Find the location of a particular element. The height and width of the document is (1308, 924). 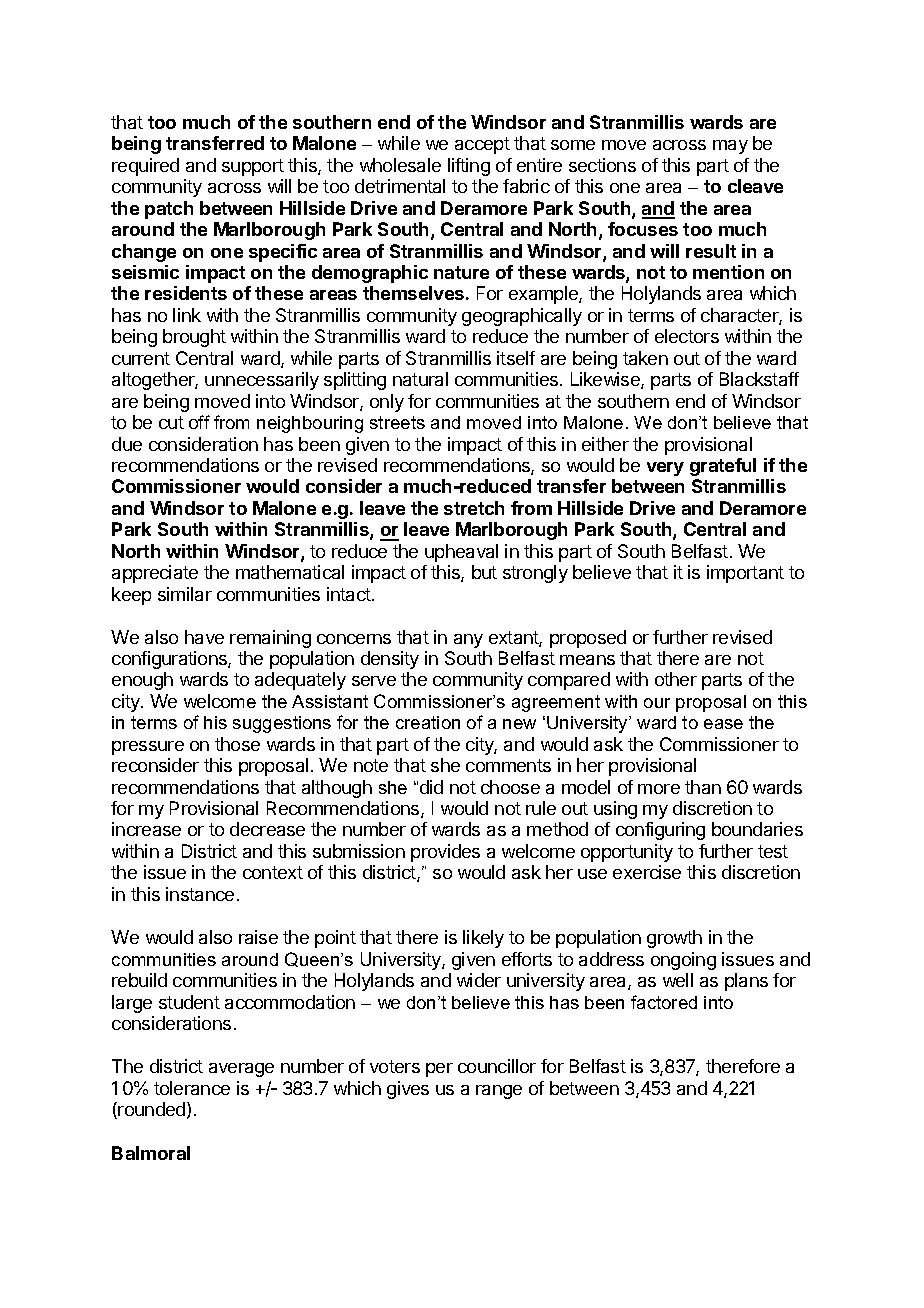

support is located at coordinates (253, 167).
